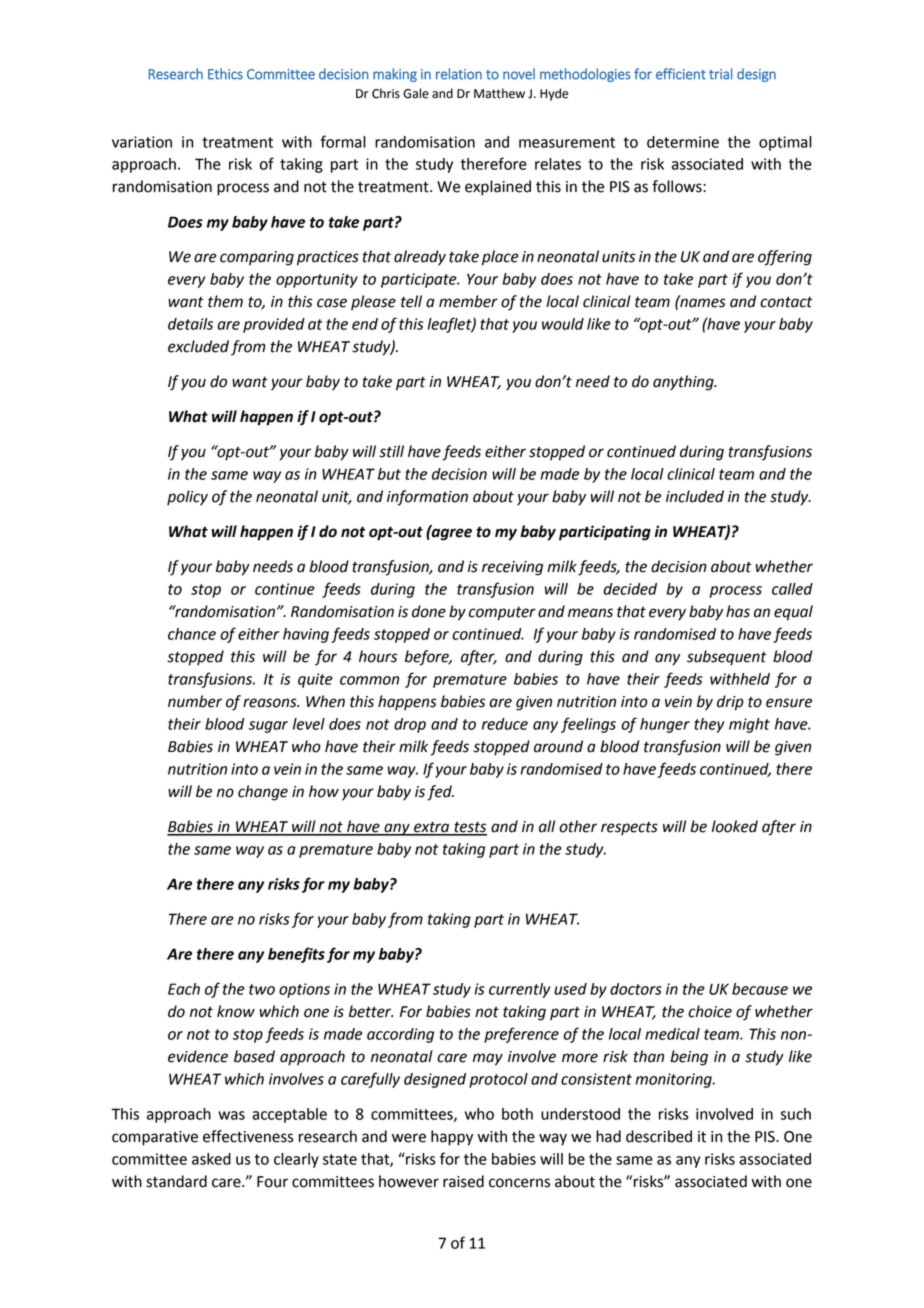 This screenshot has width=924, height=1308. What do you see at coordinates (720, 74) in the screenshot?
I see `trial` at bounding box center [720, 74].
